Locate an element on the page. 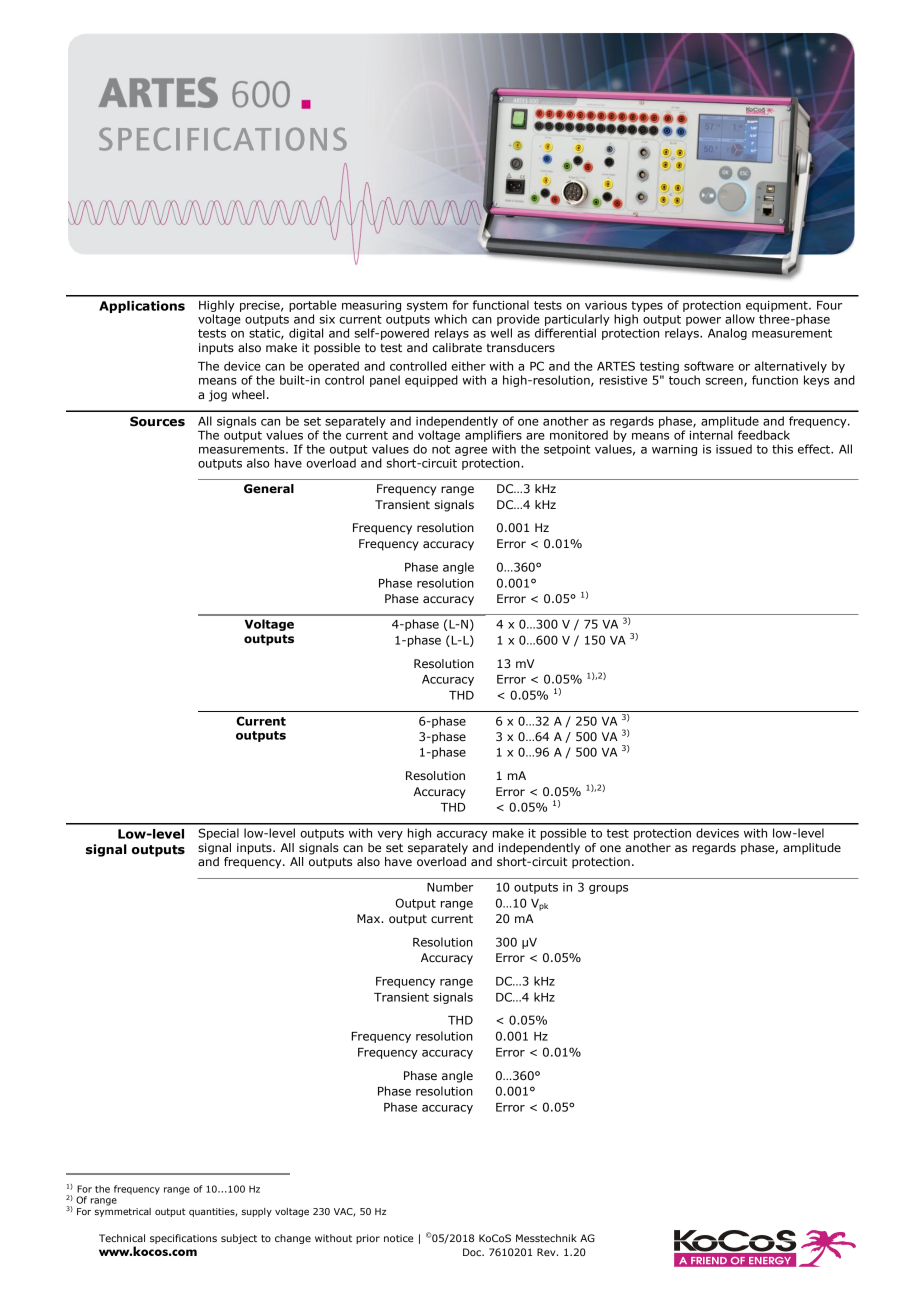 This page has width=924, height=1308. Max is located at coordinates (370, 918).
